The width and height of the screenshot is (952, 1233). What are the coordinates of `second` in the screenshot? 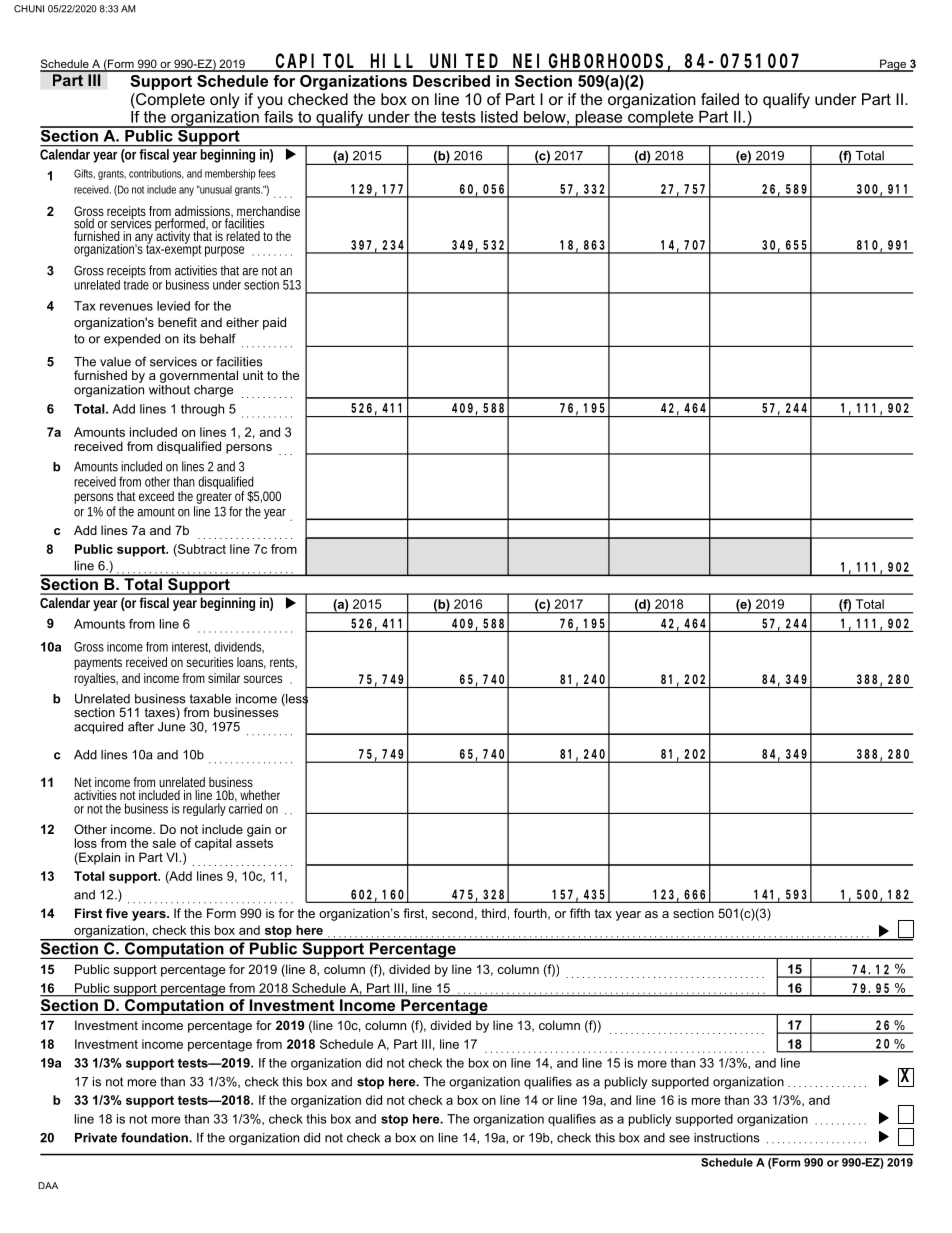 It's located at (452, 913).
